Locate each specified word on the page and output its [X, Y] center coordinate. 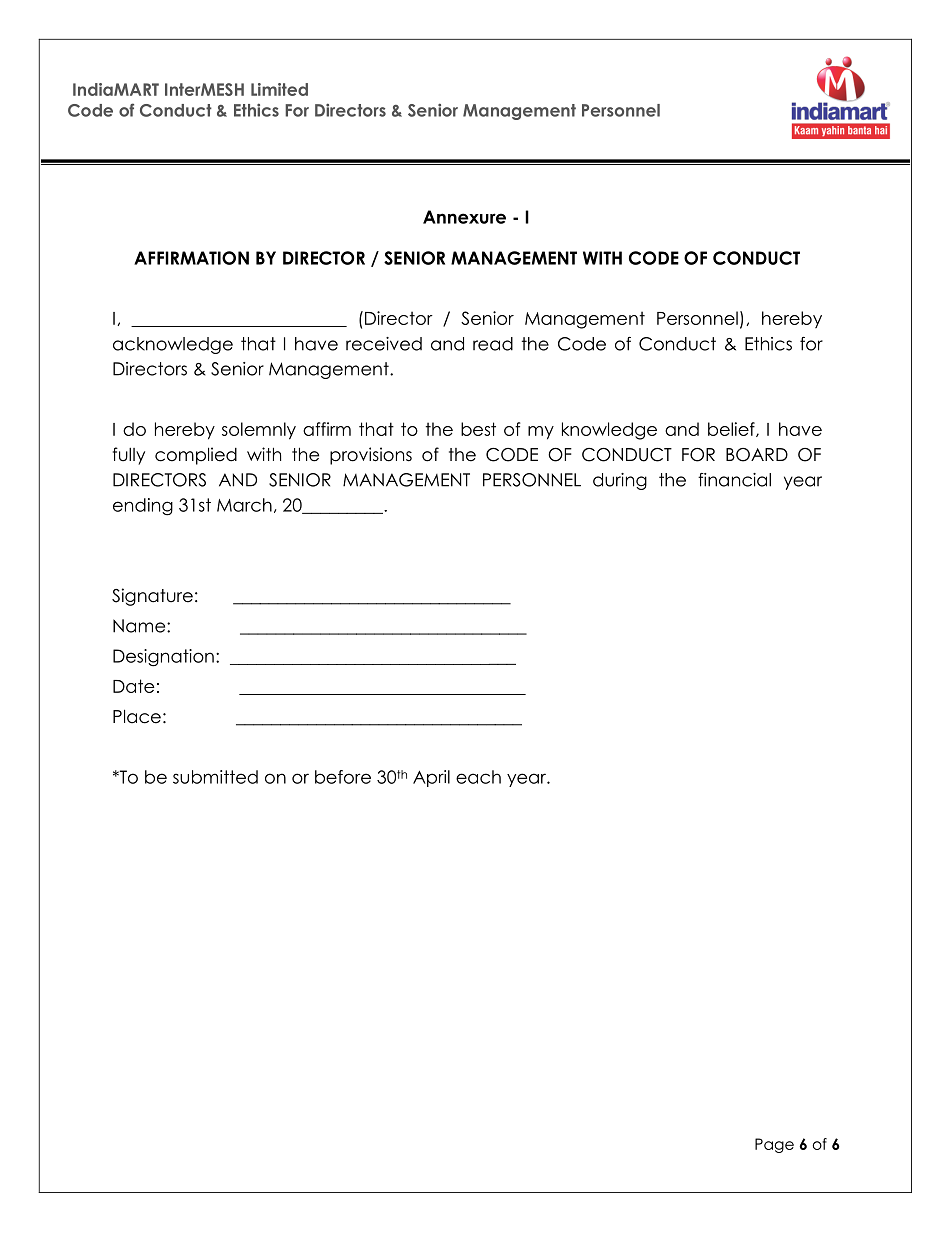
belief [732, 429]
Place [137, 716]
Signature [152, 597]
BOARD [757, 455]
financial [734, 480]
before [343, 777]
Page [774, 1145]
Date [133, 686]
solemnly [259, 431]
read [493, 344]
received [384, 344]
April [431, 778]
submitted [215, 777]
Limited [279, 89]
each [478, 777]
